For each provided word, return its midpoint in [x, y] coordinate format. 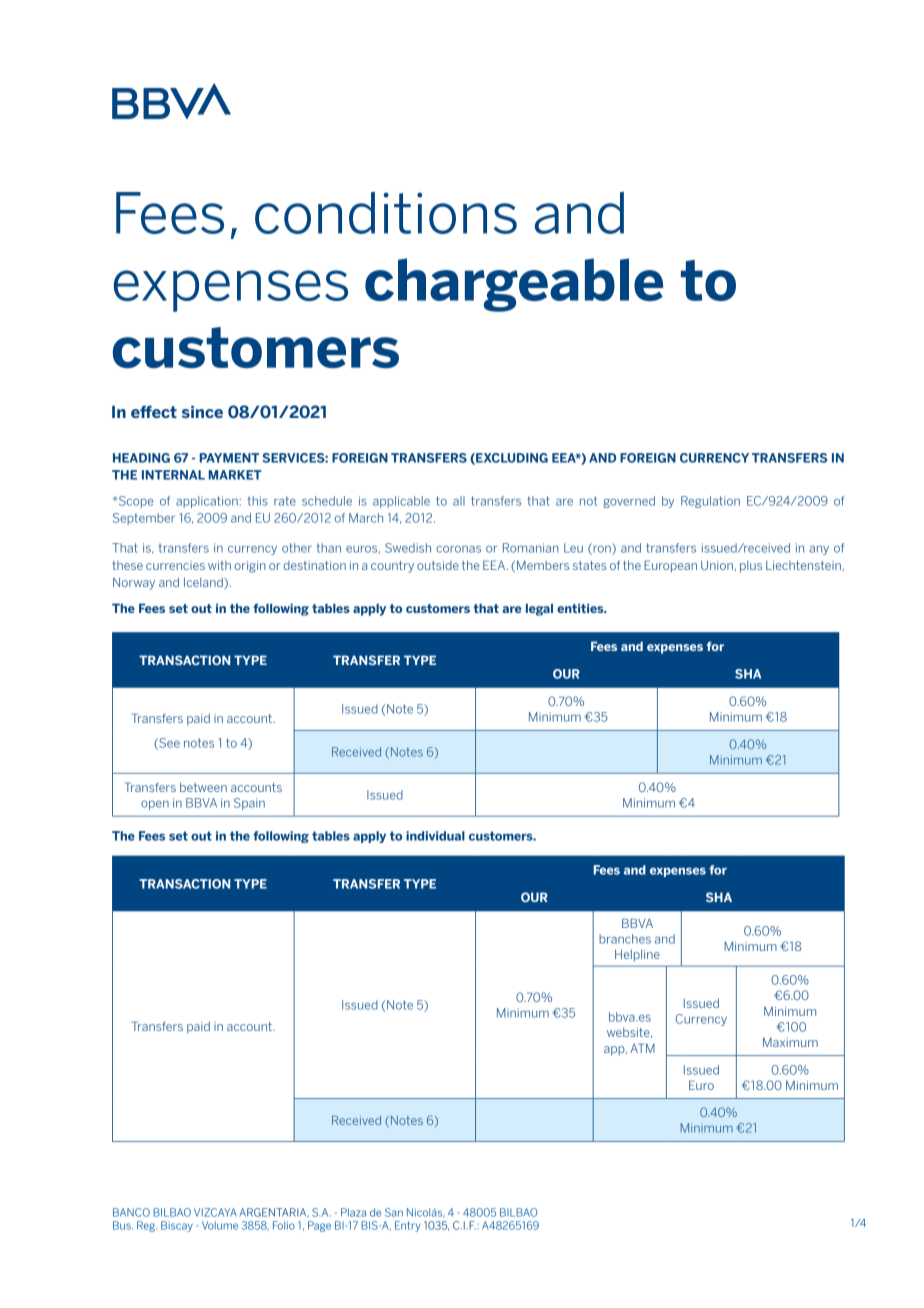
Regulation [710, 502]
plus [751, 567]
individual [435, 836]
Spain [249, 804]
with [219, 565]
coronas [458, 549]
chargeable [514, 285]
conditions [386, 213]
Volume [220, 1225]
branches [625, 939]
